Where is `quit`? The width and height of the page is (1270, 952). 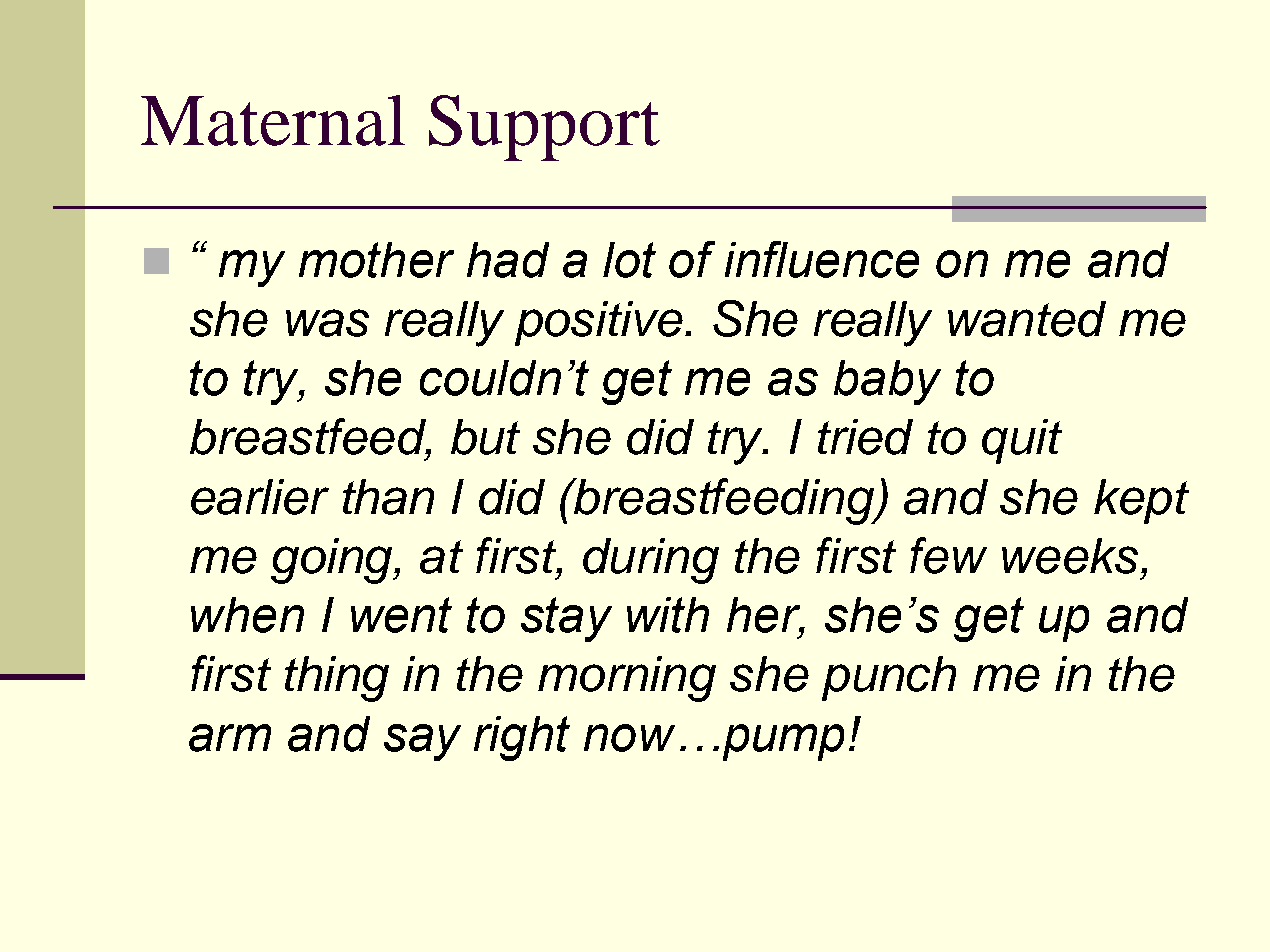 quit is located at coordinates (1022, 441).
